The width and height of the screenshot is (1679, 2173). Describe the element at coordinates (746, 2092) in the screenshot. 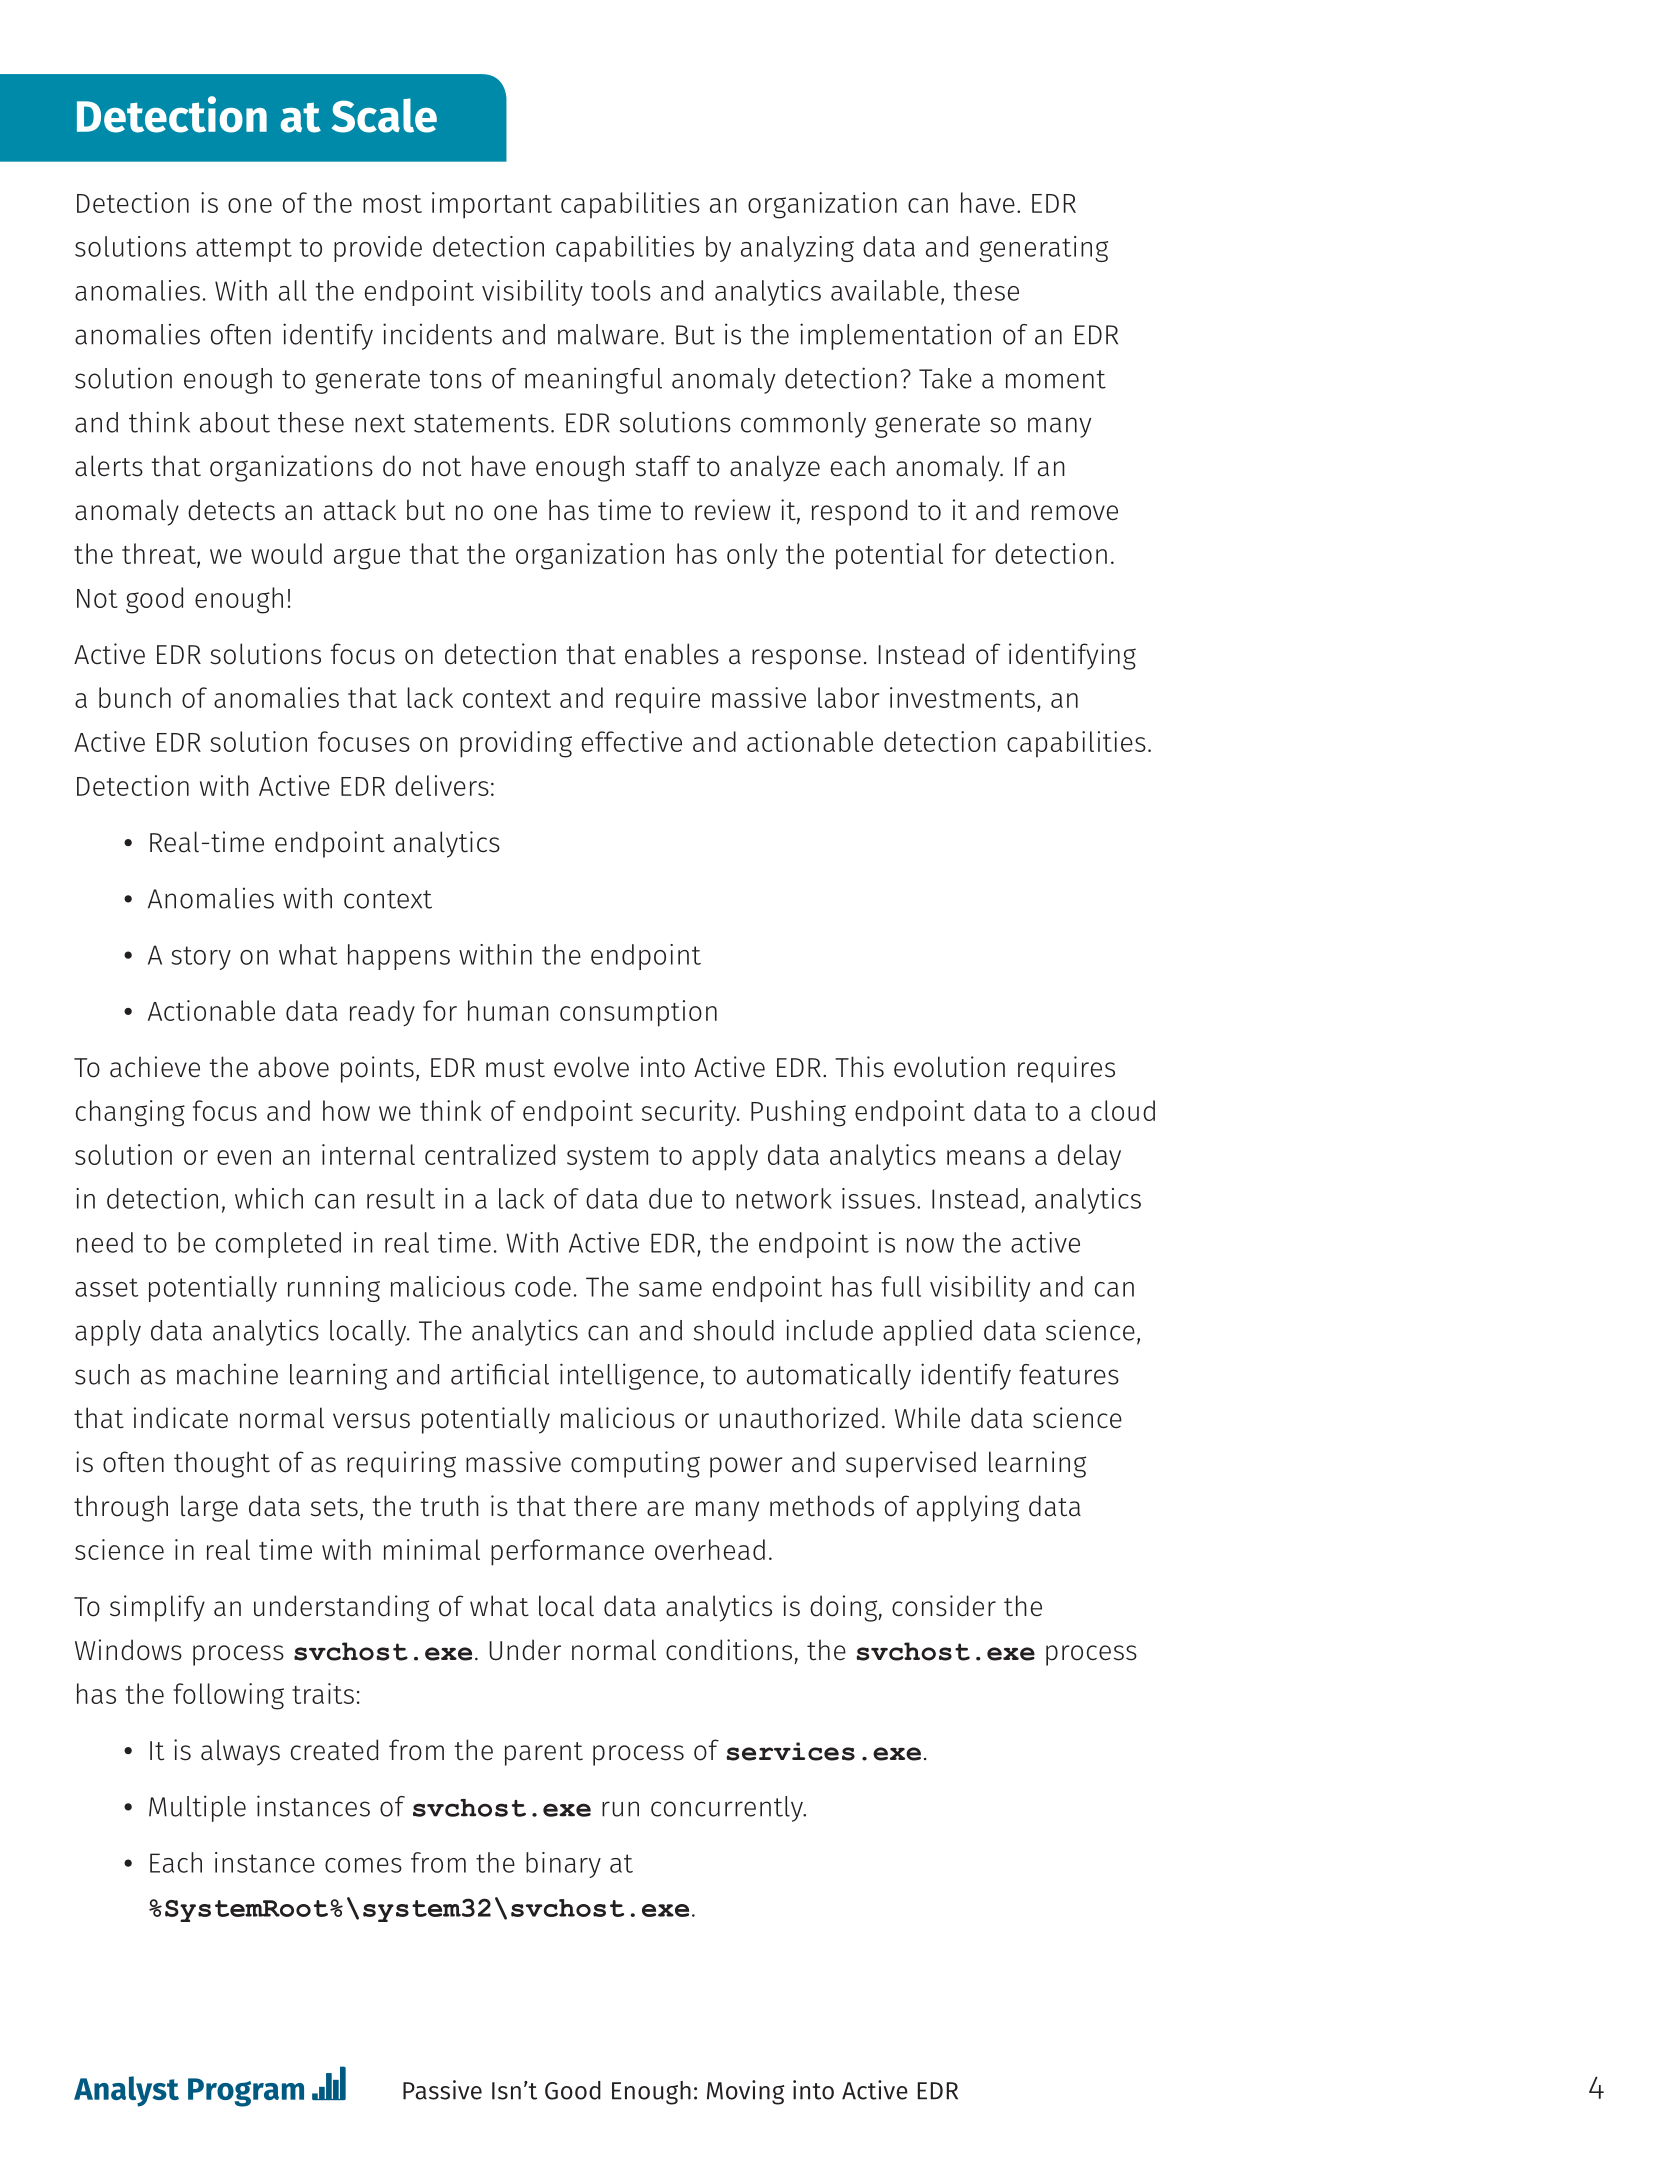

I see `Moving` at that location.
